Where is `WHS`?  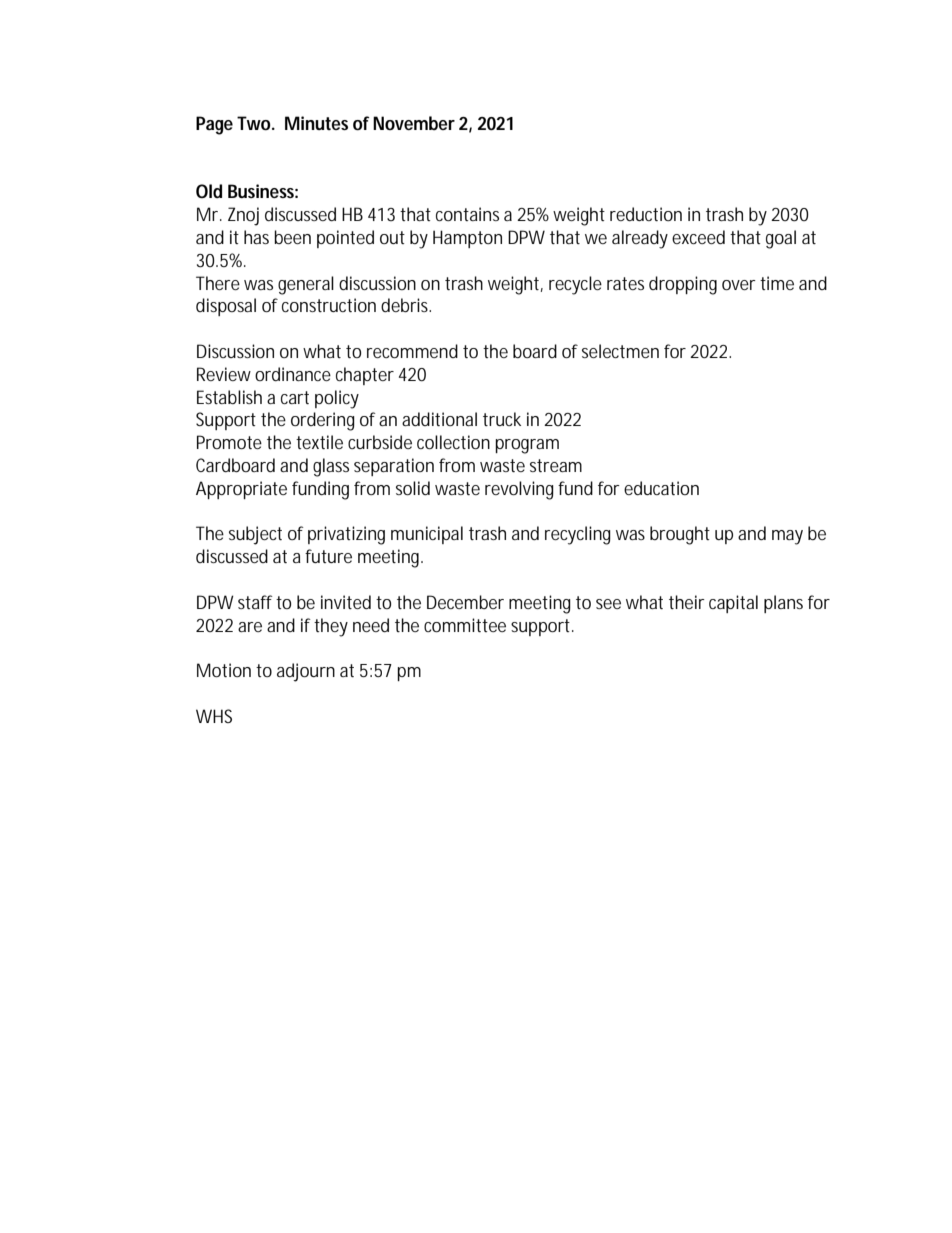 WHS is located at coordinates (214, 716).
